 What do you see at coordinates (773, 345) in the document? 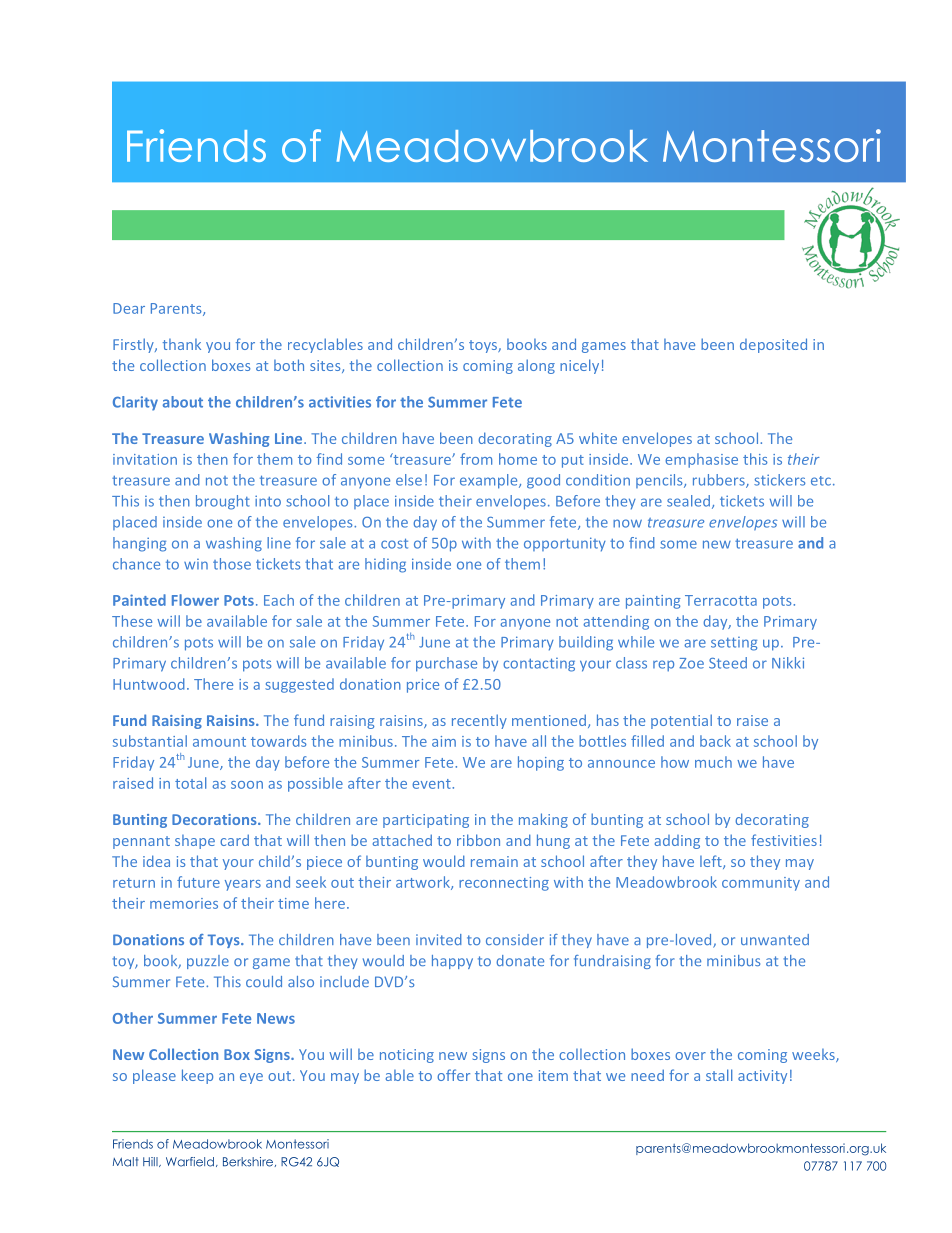
I see `deposited` at bounding box center [773, 345].
